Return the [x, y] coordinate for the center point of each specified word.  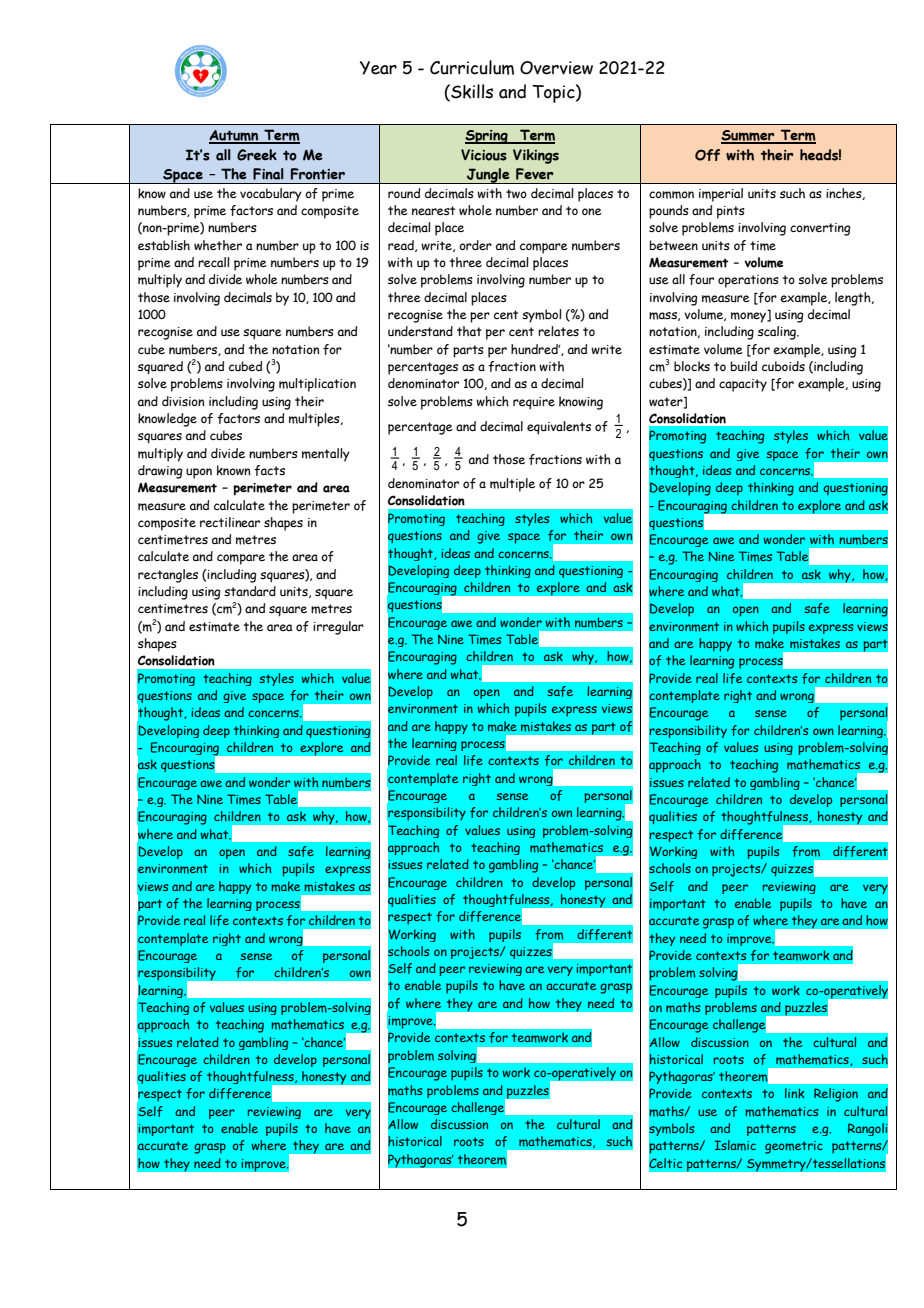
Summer [749, 137]
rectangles [168, 576]
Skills [471, 91]
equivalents [559, 427]
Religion [836, 1095]
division [183, 401]
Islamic [735, 1145]
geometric [794, 1147]
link [794, 1093]
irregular [338, 628]
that [469, 331]
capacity [743, 385]
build [744, 366]
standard [250, 591]
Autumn [235, 137]
